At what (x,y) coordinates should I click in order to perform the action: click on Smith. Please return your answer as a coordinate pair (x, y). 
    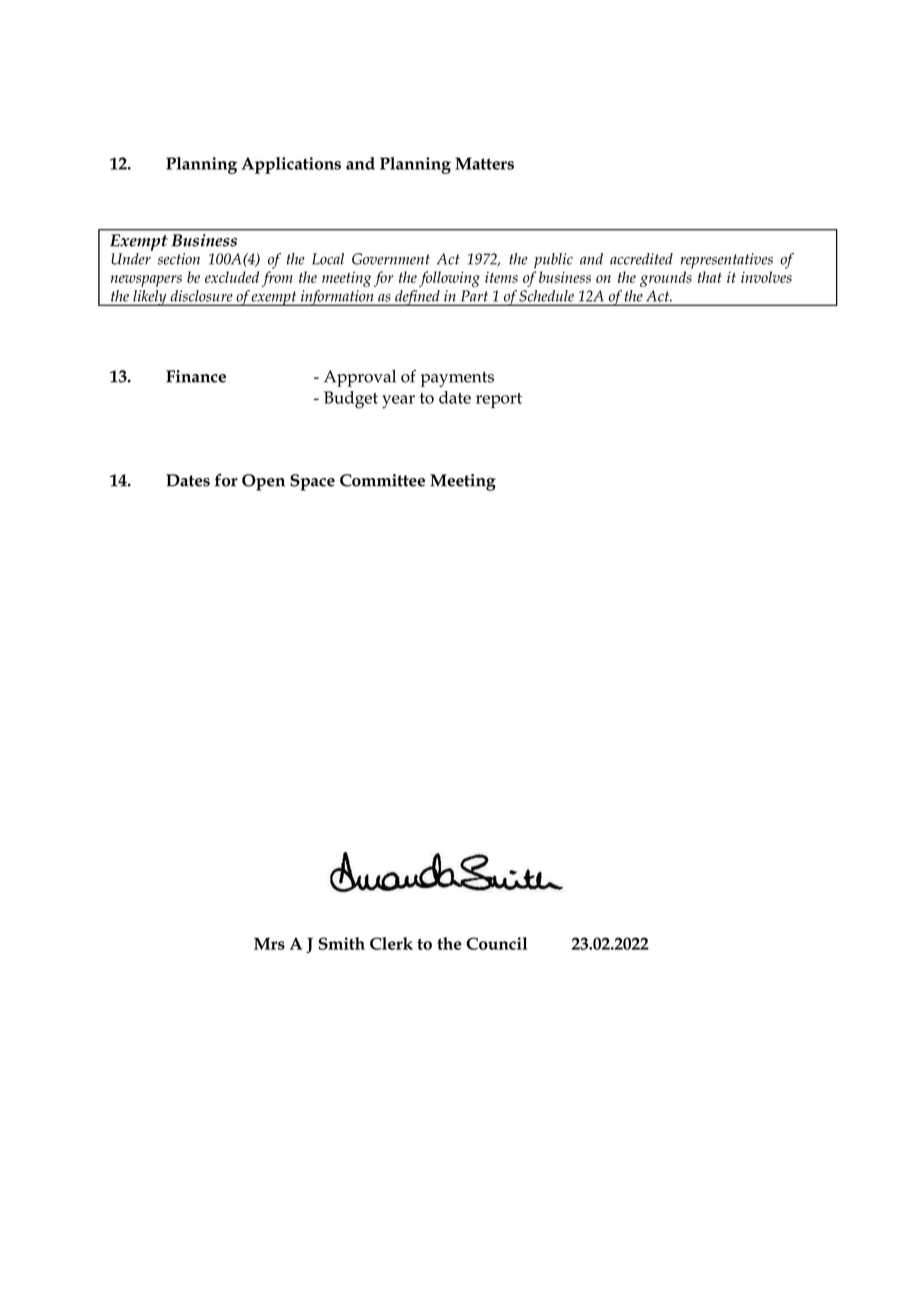
    Looking at the image, I should click on (342, 943).
